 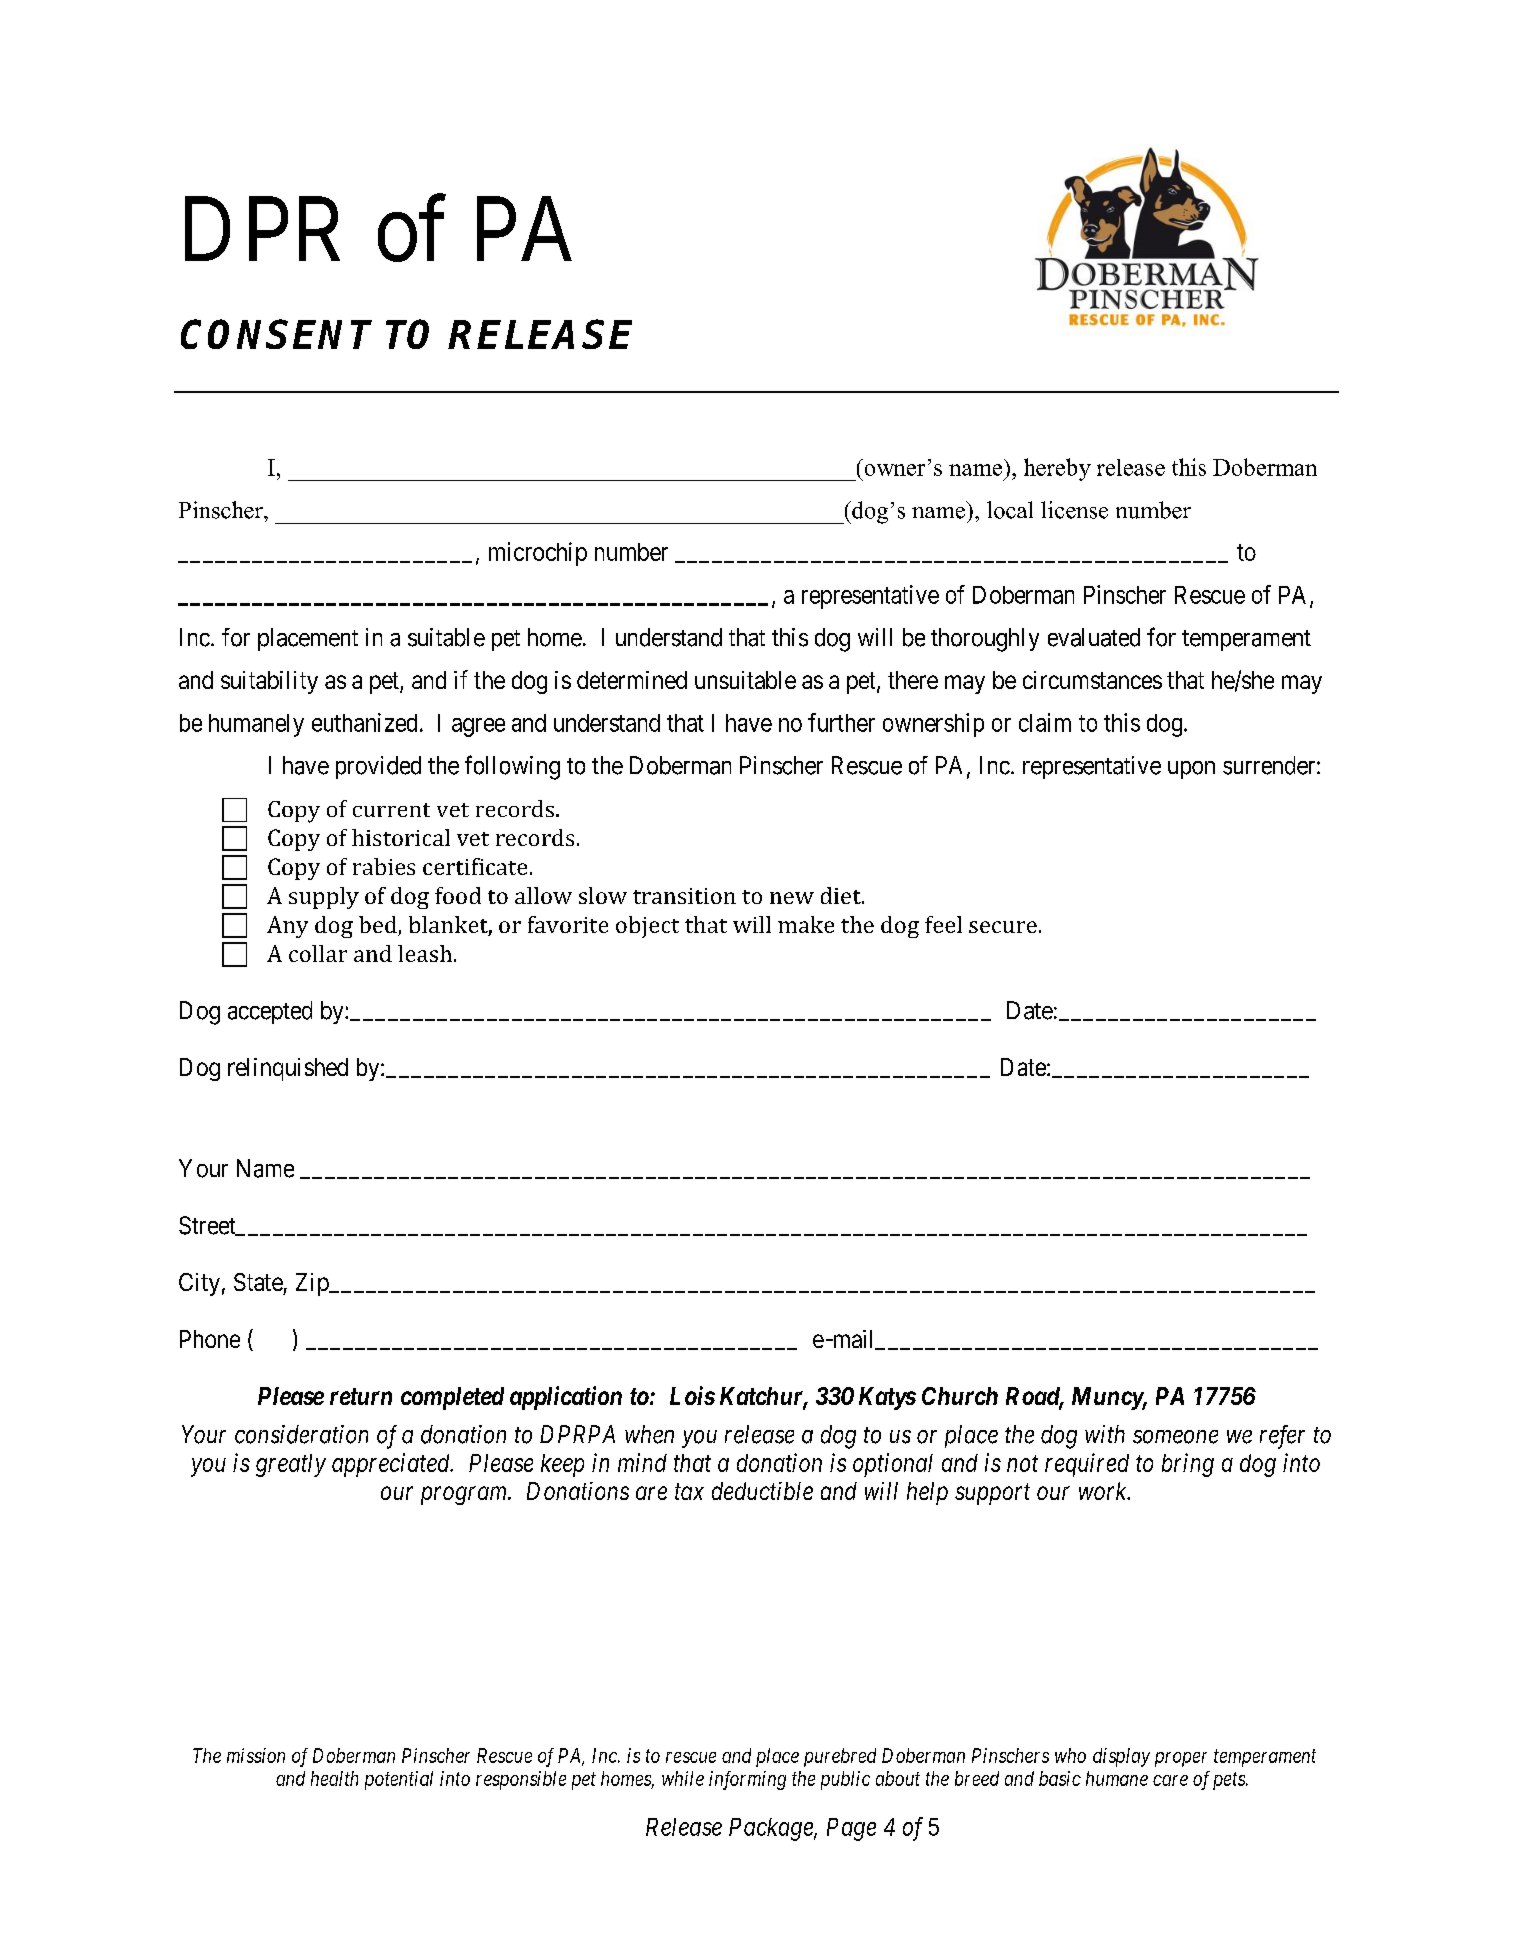 What do you see at coordinates (684, 896) in the page?
I see `transition` at bounding box center [684, 896].
